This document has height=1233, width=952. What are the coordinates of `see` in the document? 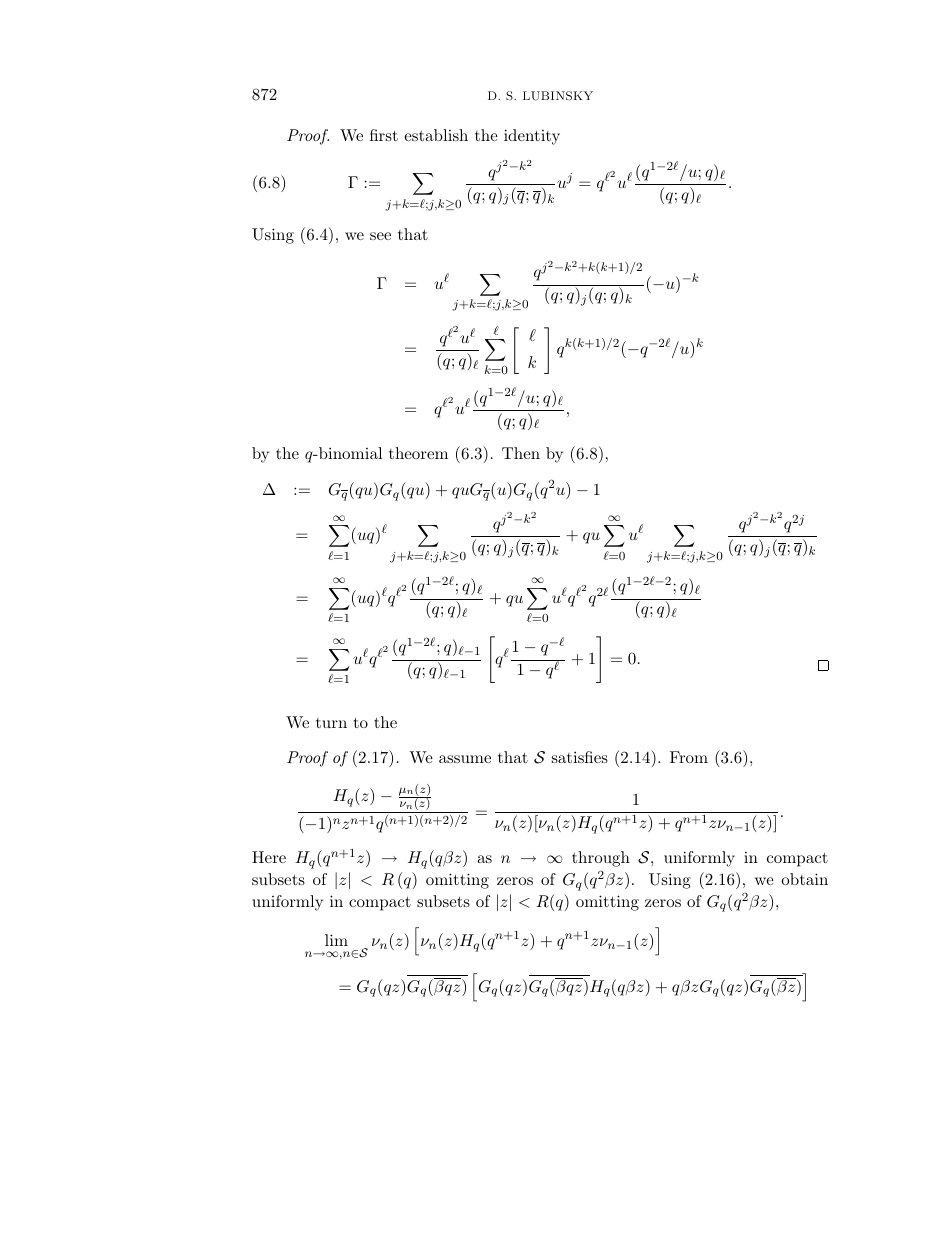 It's located at (380, 236).
